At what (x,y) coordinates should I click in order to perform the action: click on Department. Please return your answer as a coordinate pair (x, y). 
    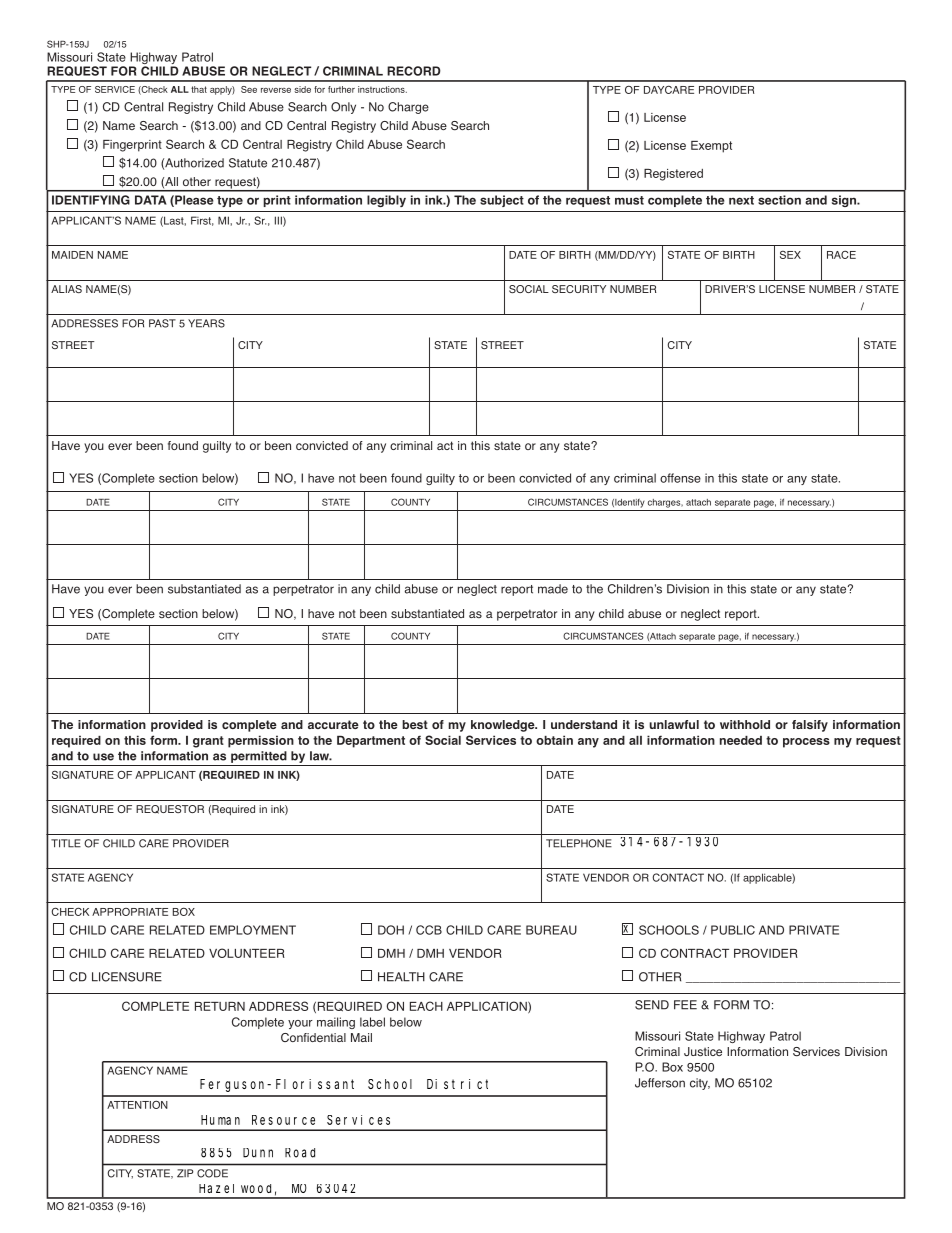
    Looking at the image, I should click on (371, 742).
